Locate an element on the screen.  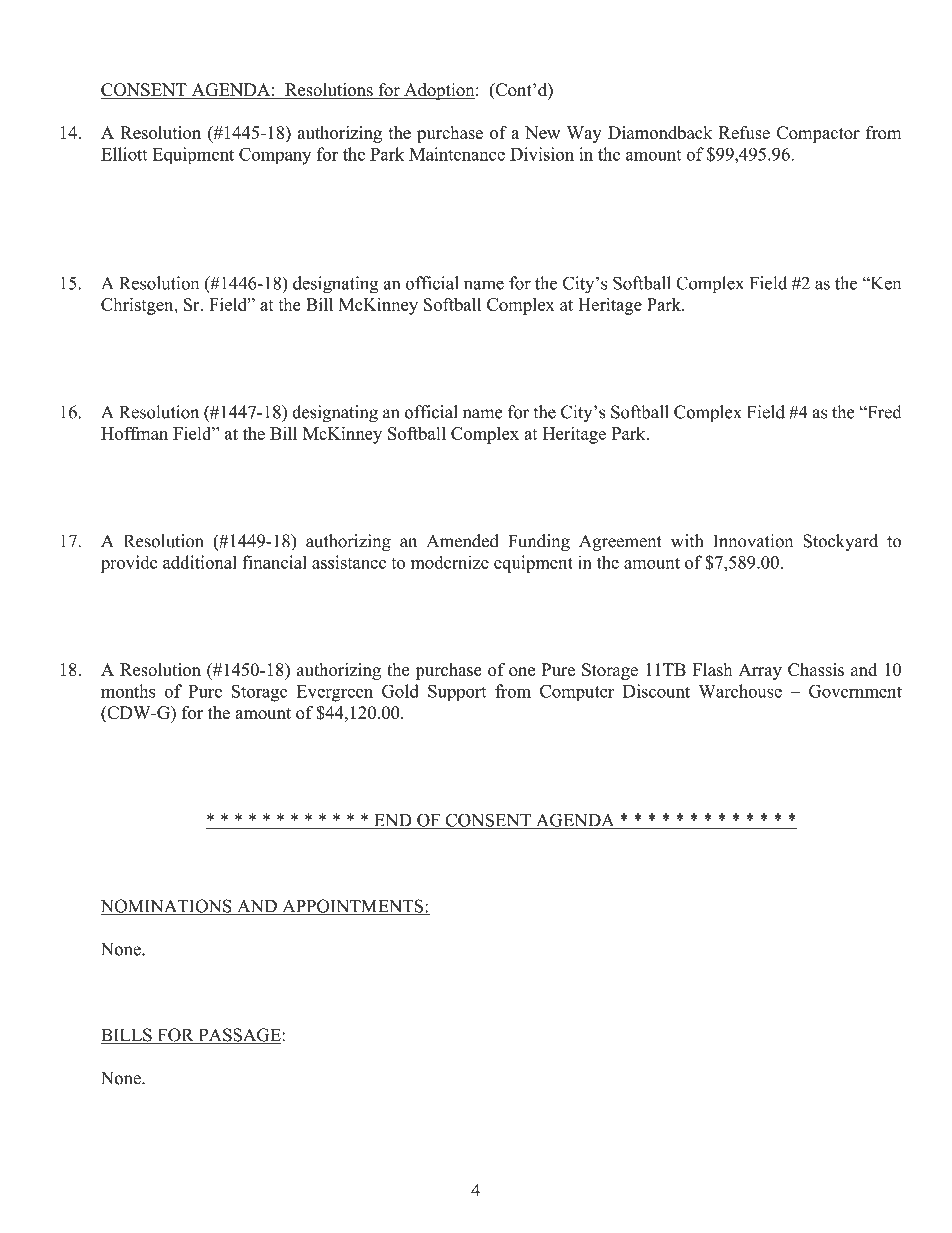
additional is located at coordinates (199, 562).
